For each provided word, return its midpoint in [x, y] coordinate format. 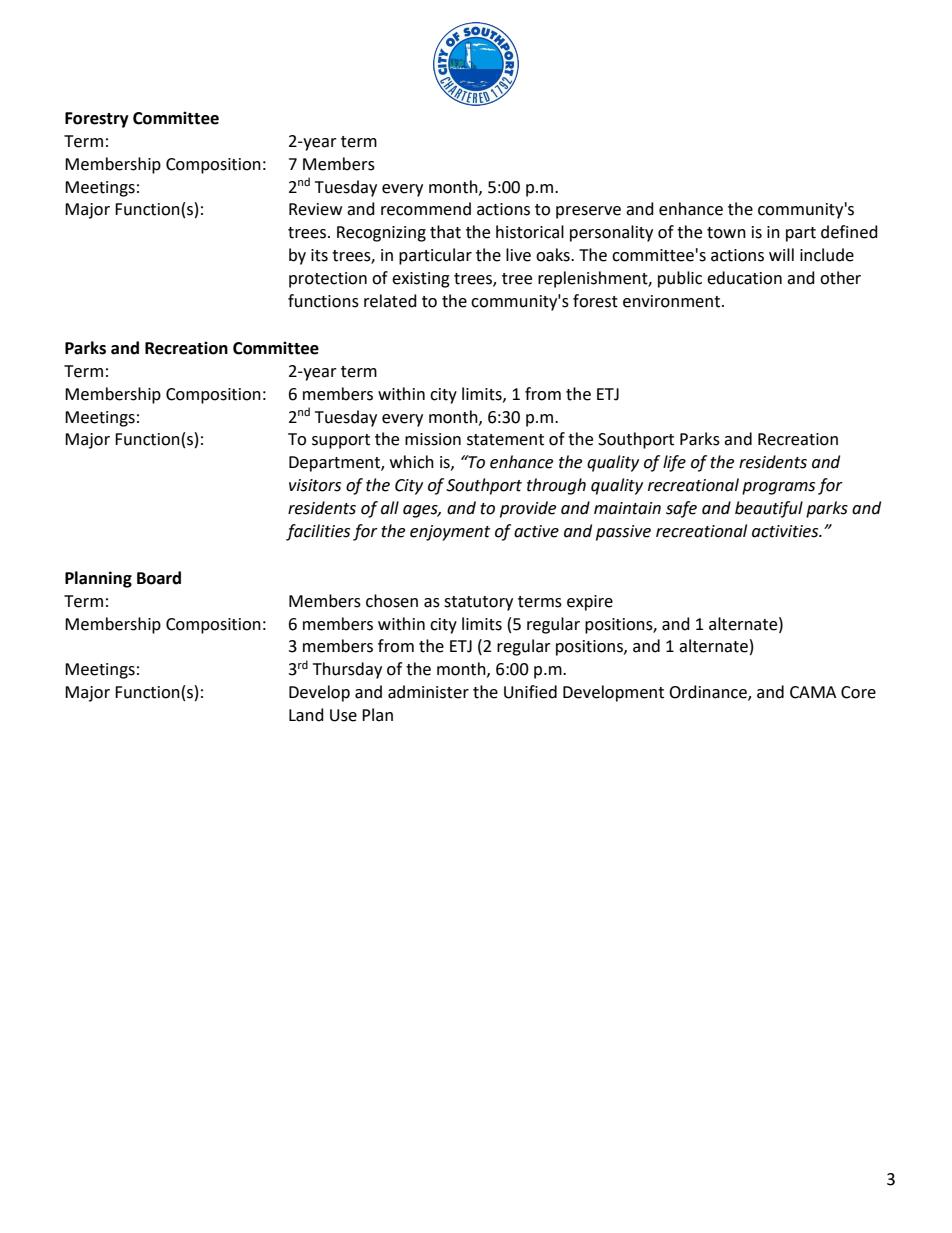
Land [306, 715]
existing [421, 280]
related [390, 301]
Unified [530, 692]
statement [505, 440]
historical [530, 232]
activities [786, 531]
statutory [478, 603]
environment [671, 301]
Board [159, 578]
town [726, 233]
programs [778, 488]
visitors [315, 485]
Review [315, 209]
